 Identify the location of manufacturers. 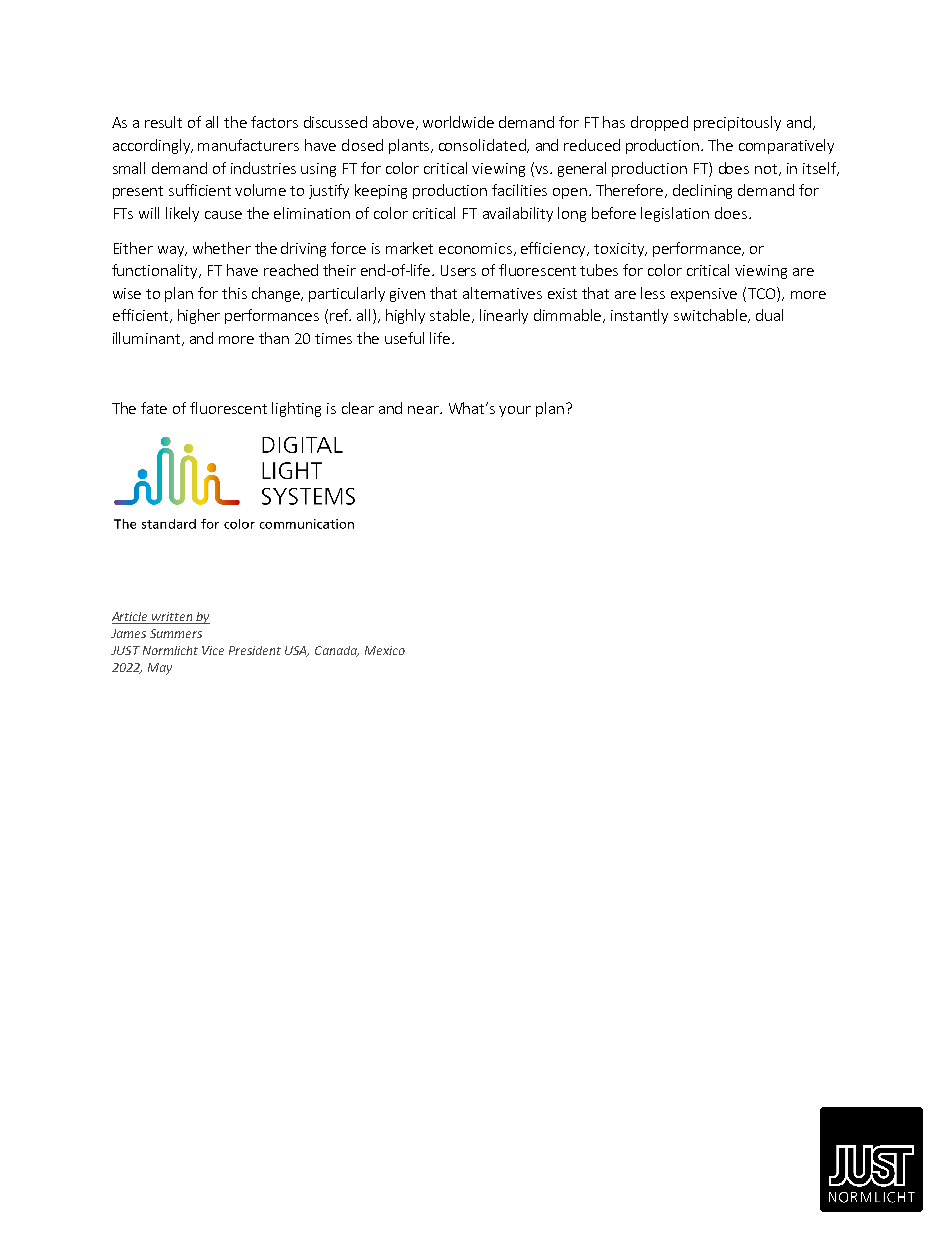
(248, 145).
